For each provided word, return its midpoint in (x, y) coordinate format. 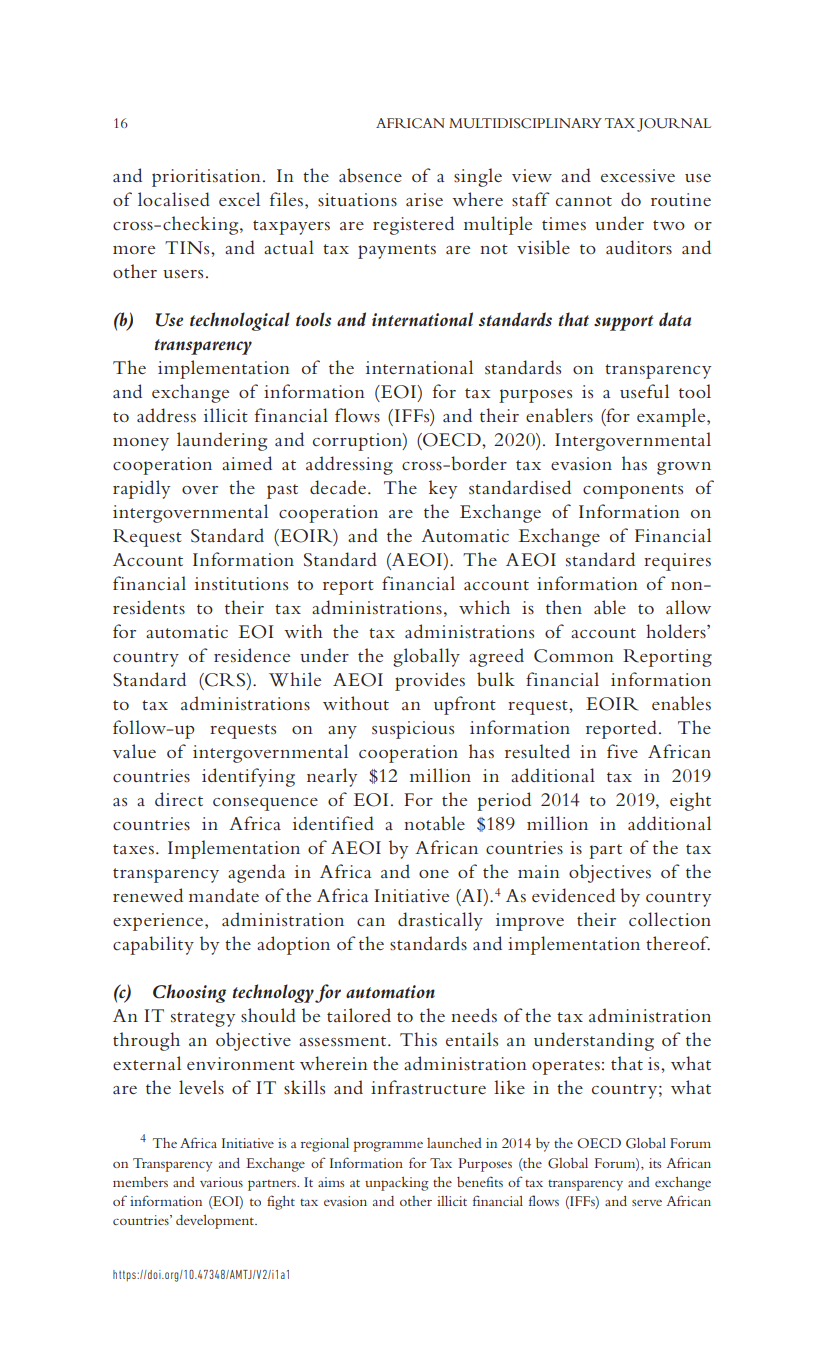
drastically (440, 921)
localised (174, 199)
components (633, 491)
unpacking (397, 1184)
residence (252, 655)
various (221, 1182)
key (443, 489)
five (622, 751)
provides (430, 681)
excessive (638, 176)
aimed (247, 463)
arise (424, 199)
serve (647, 1202)
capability (153, 945)
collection (670, 919)
